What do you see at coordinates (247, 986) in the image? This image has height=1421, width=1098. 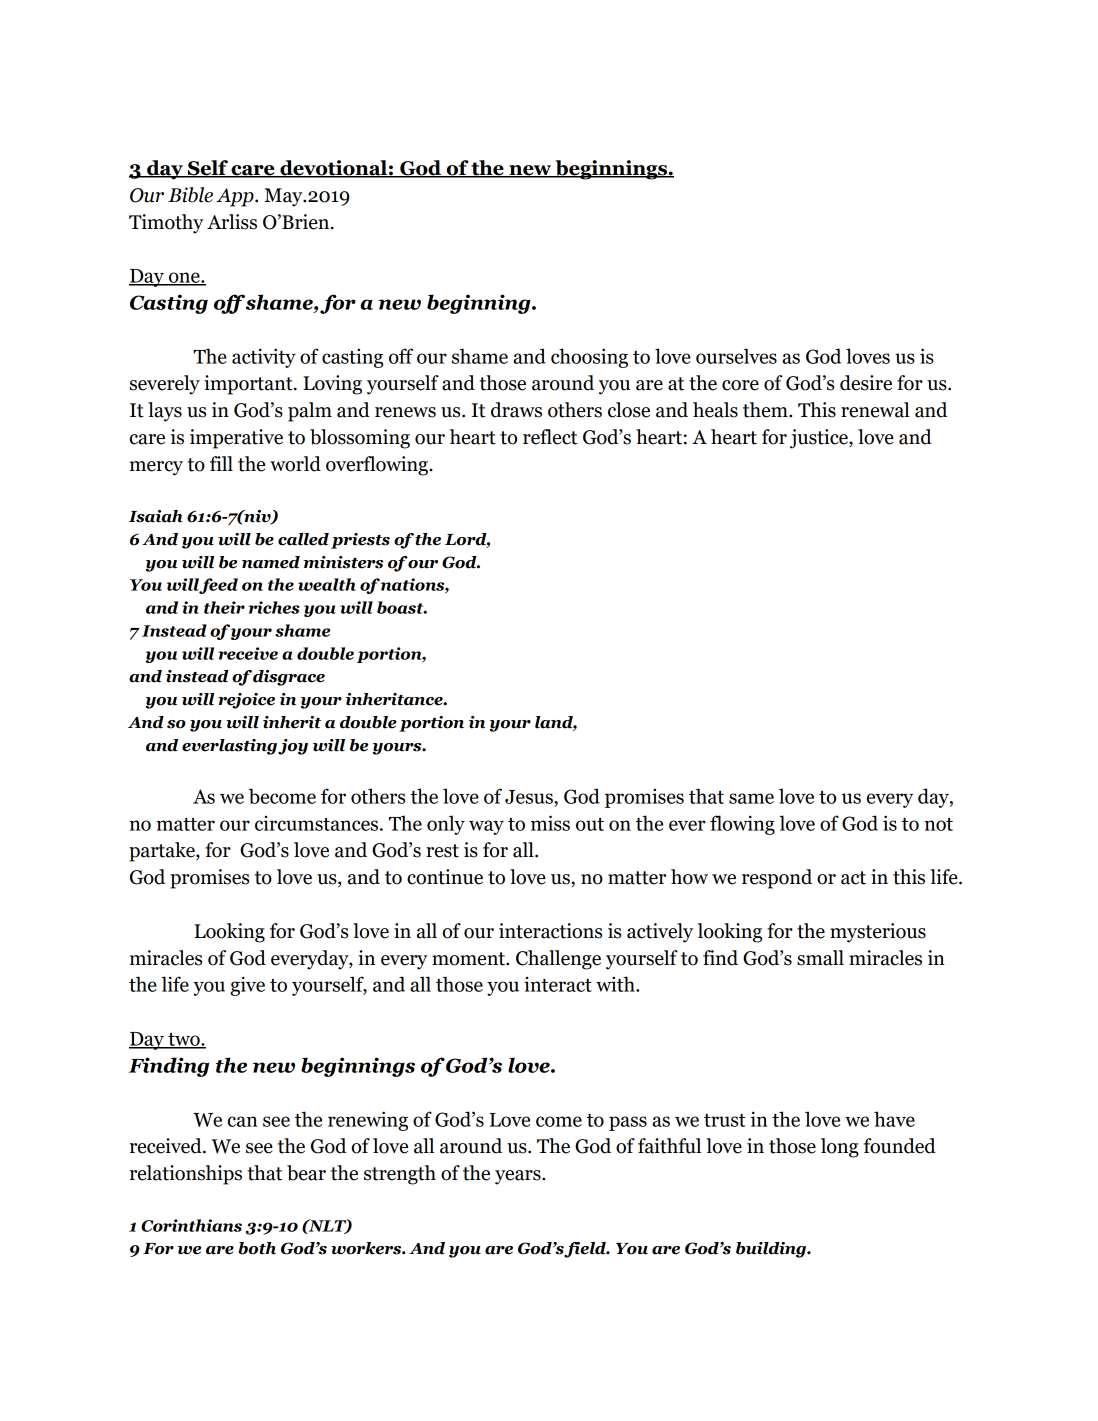 I see `give` at bounding box center [247, 986].
